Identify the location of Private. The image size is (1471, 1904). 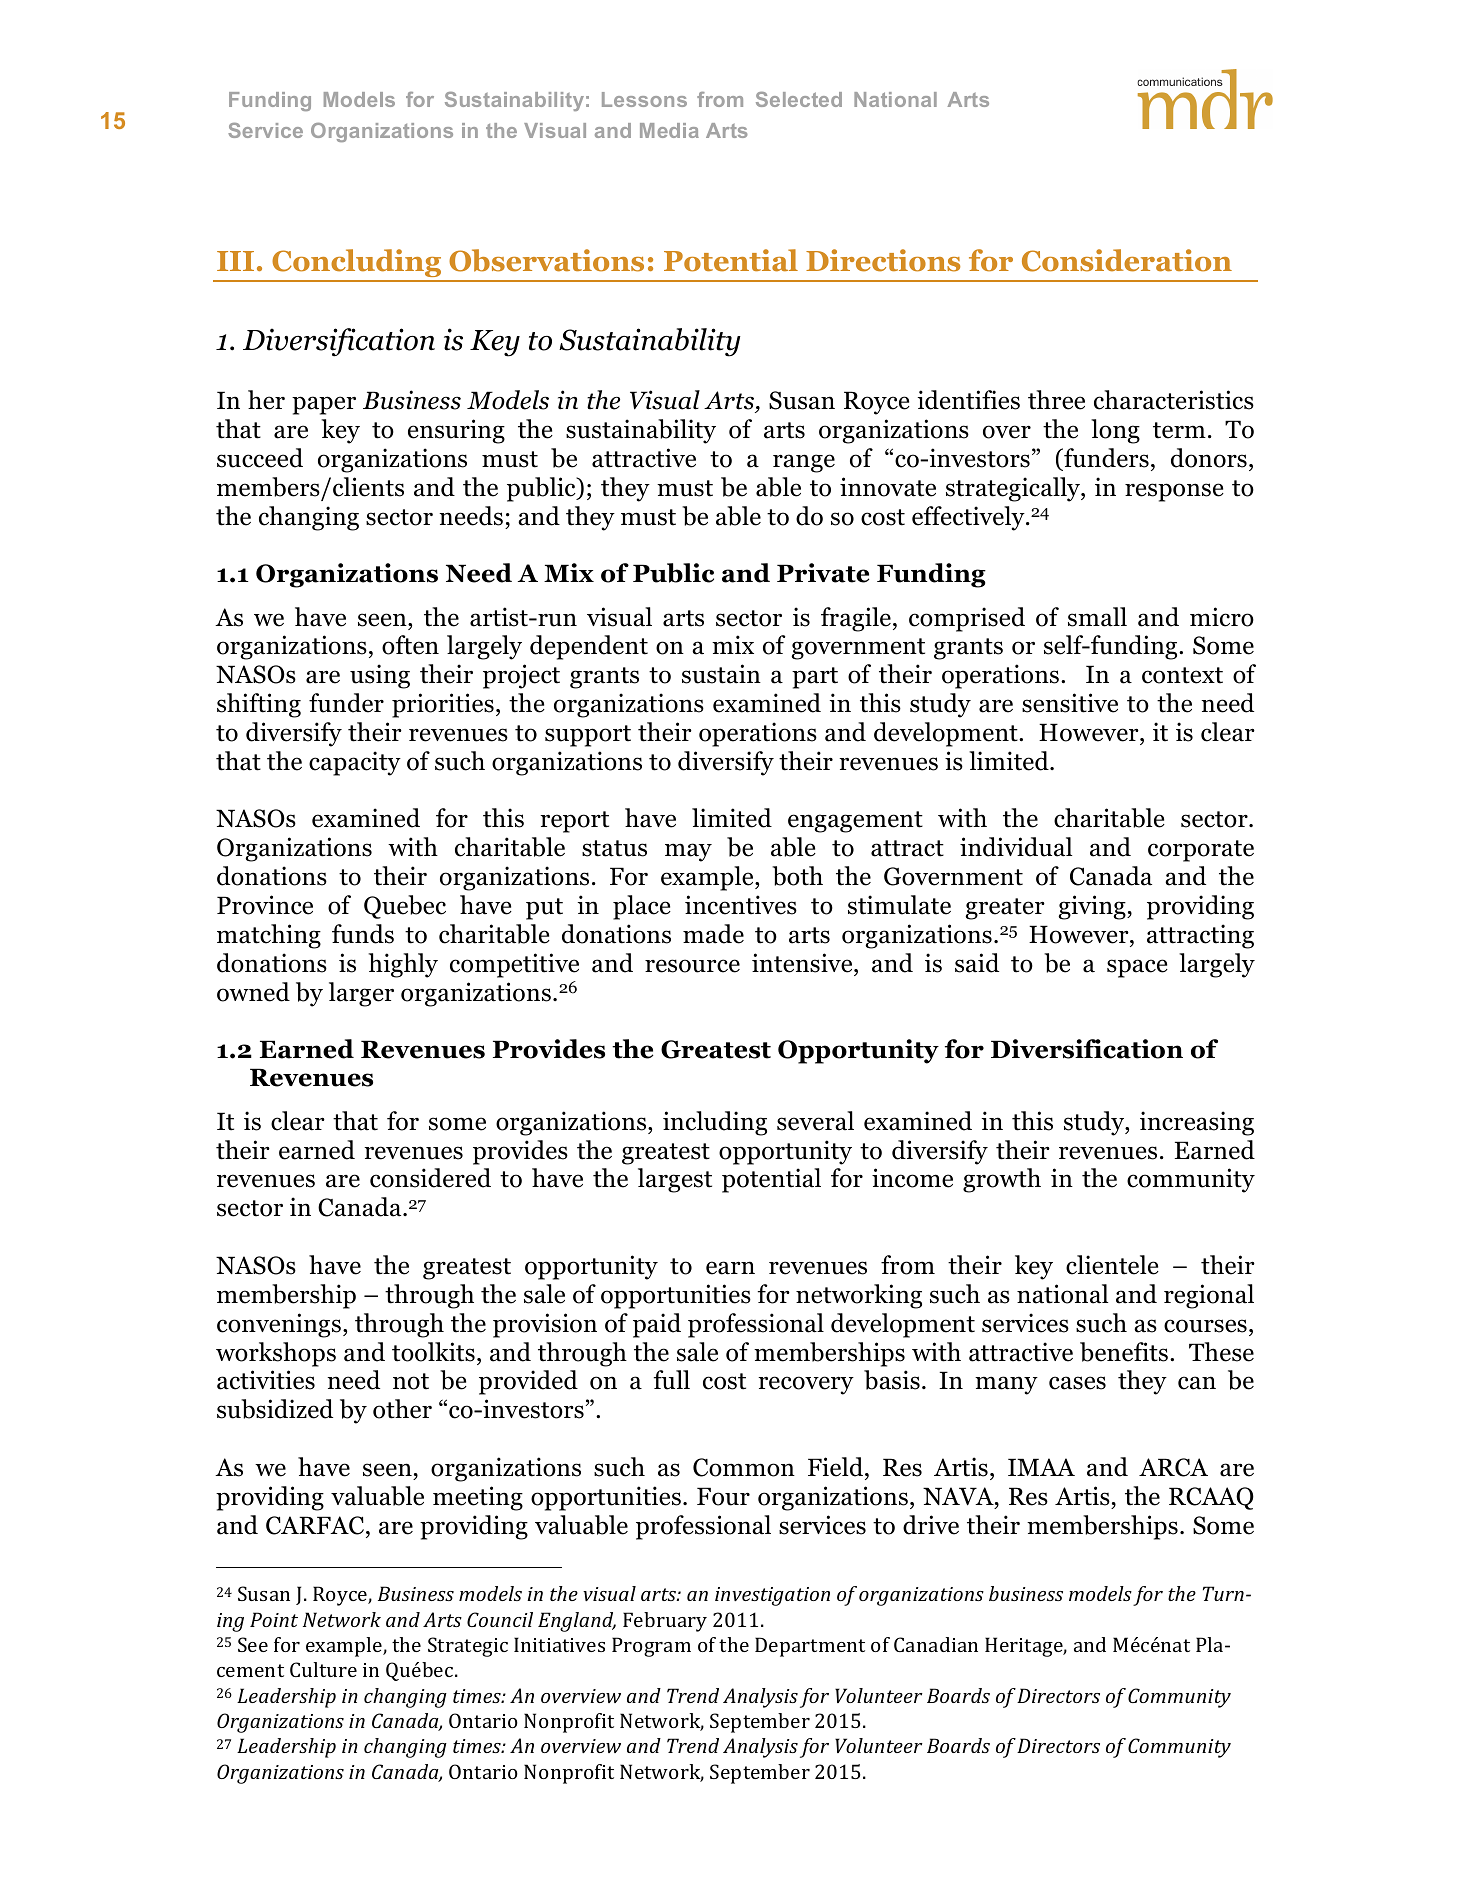
(823, 573).
